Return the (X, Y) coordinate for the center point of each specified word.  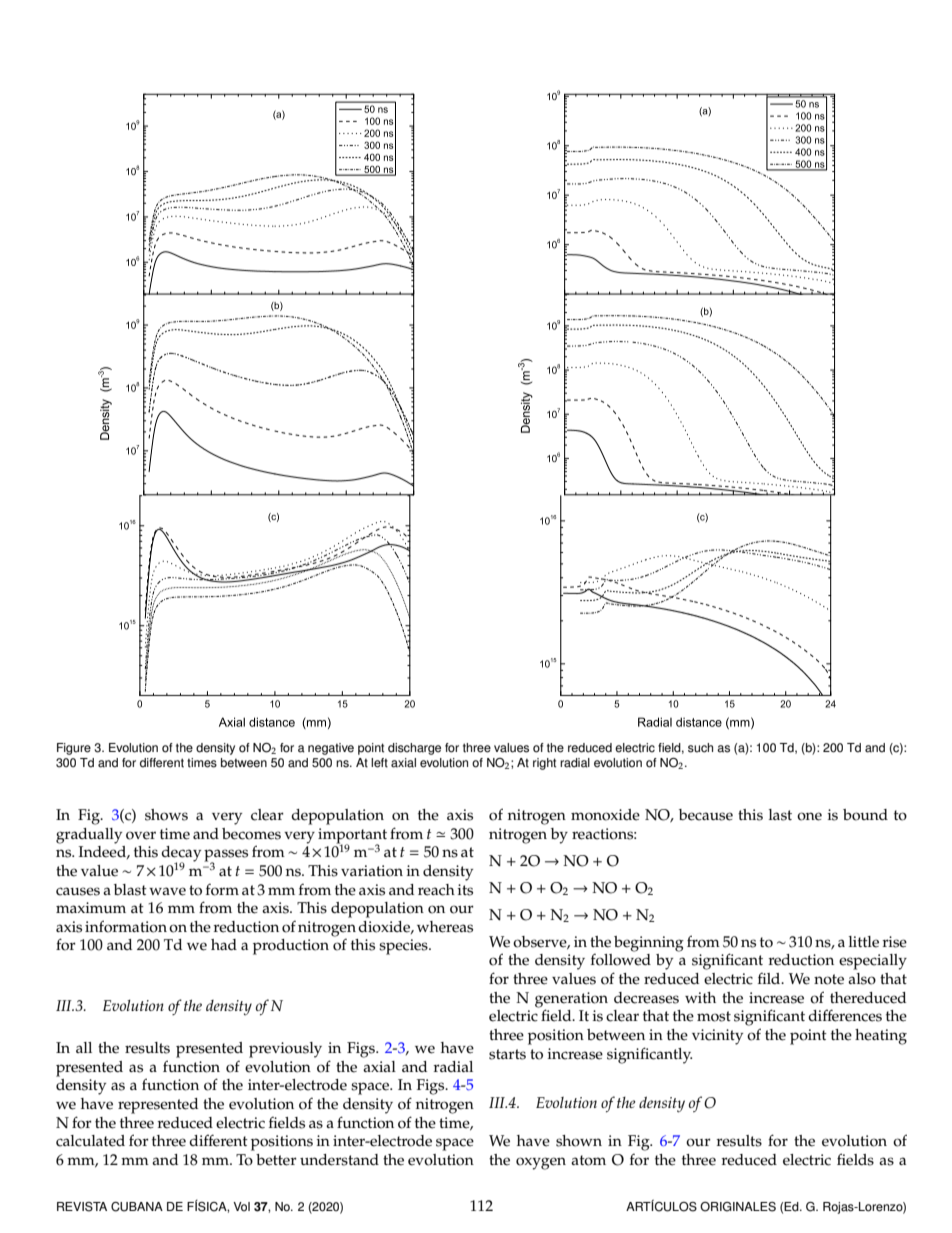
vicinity (717, 1037)
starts (507, 1054)
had (224, 944)
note (829, 979)
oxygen (541, 1163)
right (544, 764)
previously (285, 1050)
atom (588, 1160)
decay (181, 855)
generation (571, 1001)
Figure (74, 749)
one (809, 816)
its (465, 890)
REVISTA (82, 1207)
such (700, 748)
